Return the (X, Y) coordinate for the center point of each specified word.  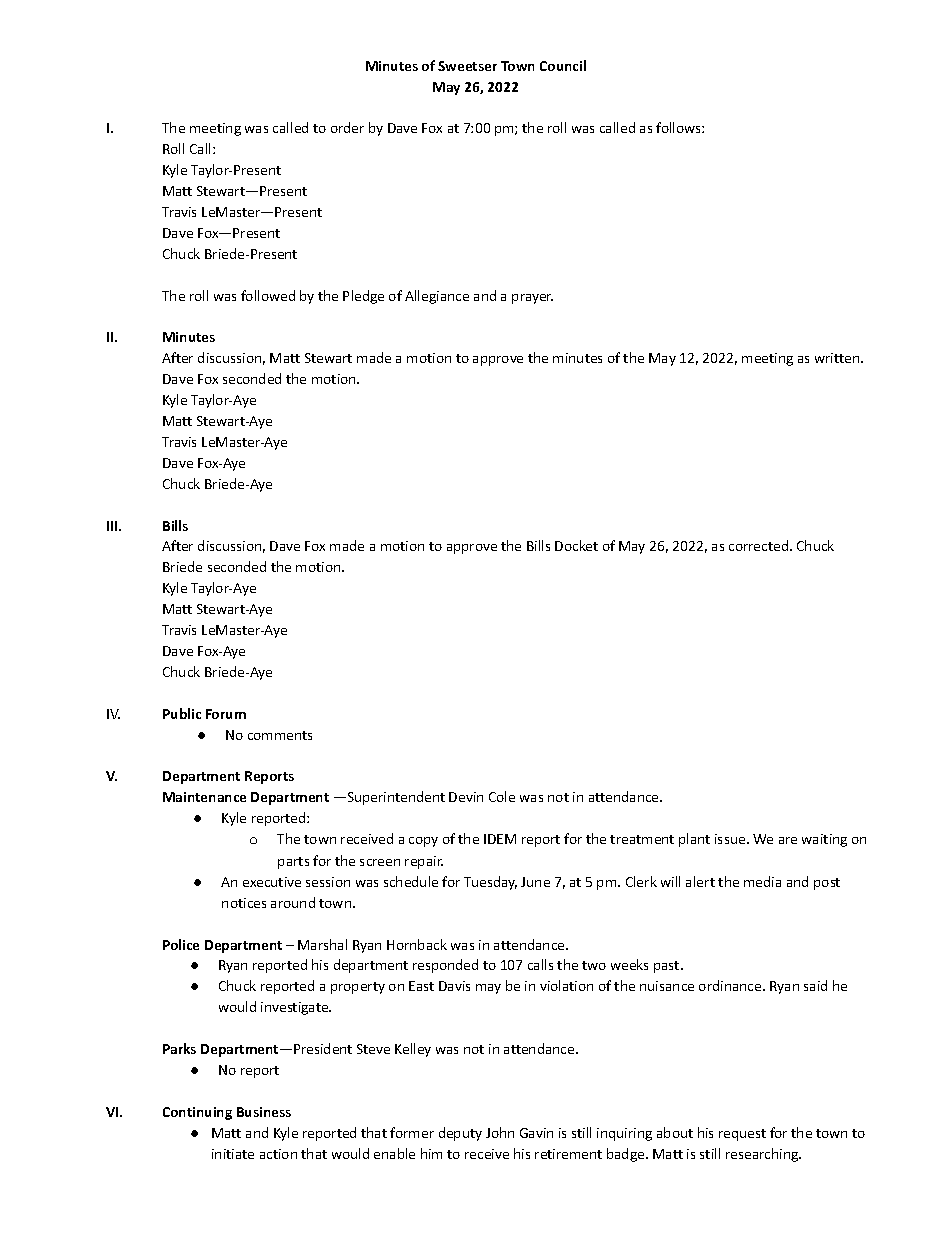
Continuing (197, 1113)
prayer (532, 299)
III (113, 526)
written (838, 358)
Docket (576, 545)
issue (731, 839)
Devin (466, 797)
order (347, 127)
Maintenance (204, 797)
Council (563, 65)
